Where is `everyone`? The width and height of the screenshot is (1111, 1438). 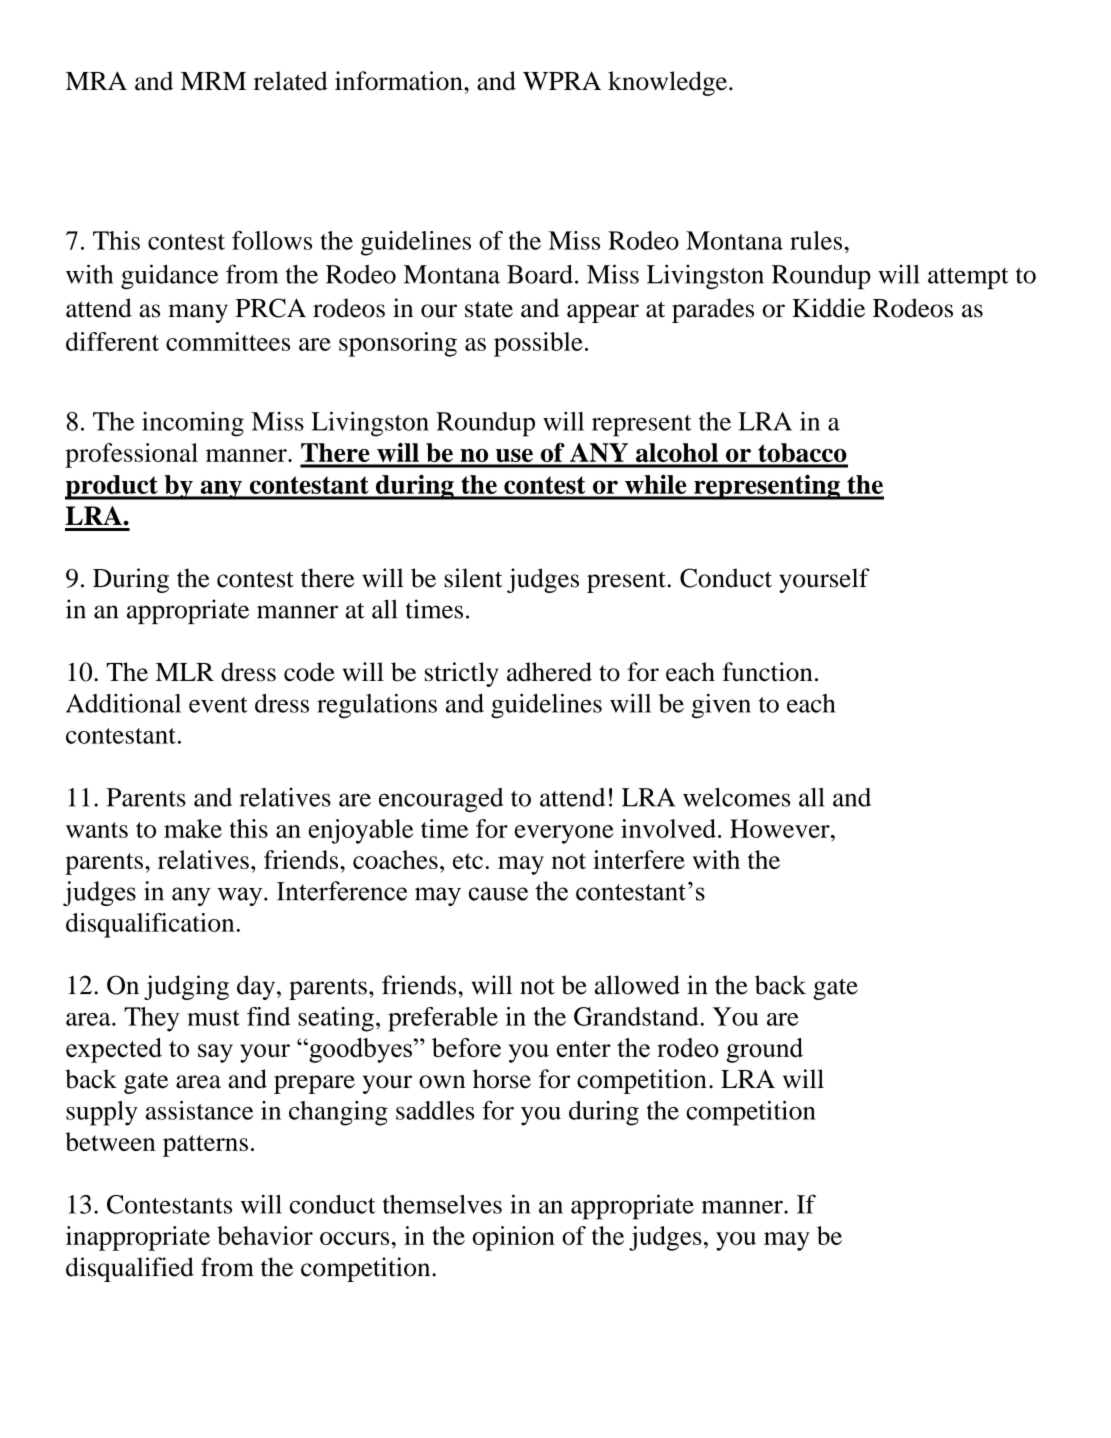
everyone is located at coordinates (564, 834).
